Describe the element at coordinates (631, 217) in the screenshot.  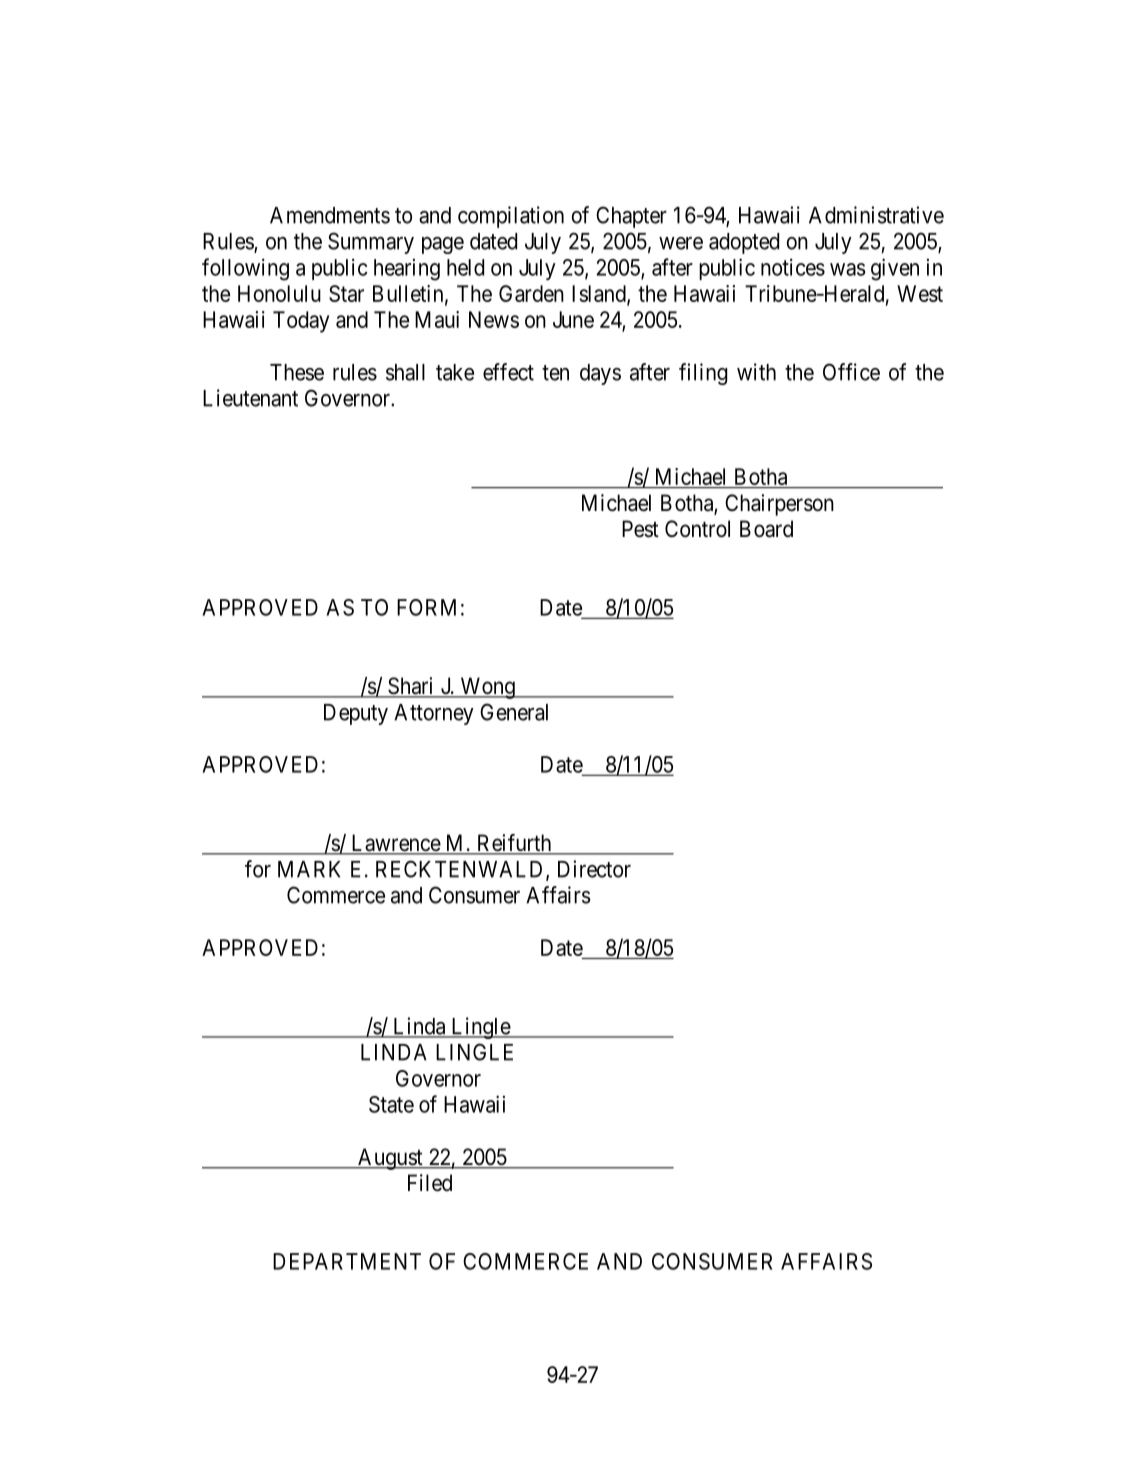
I see `Chapter` at that location.
